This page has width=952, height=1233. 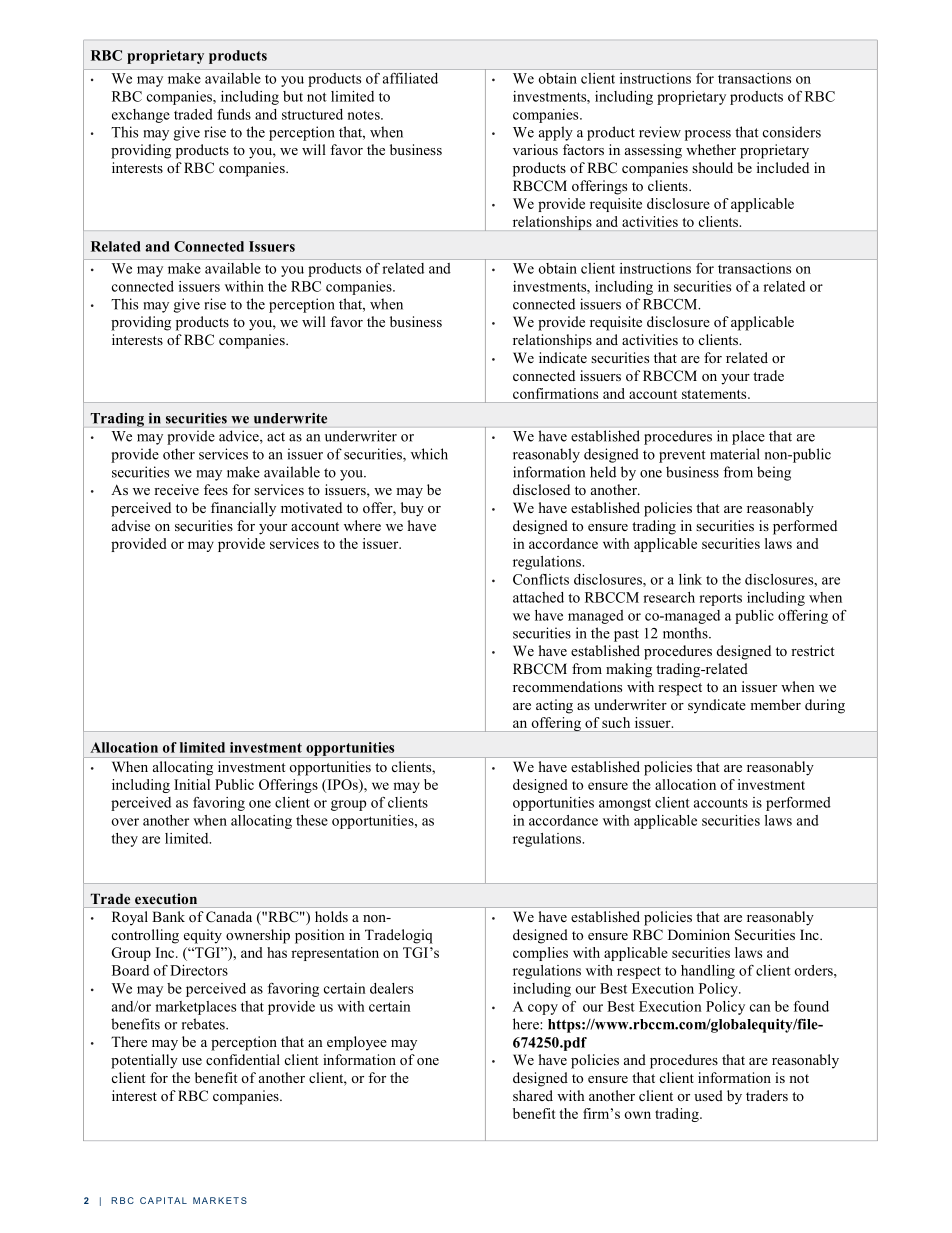 What do you see at coordinates (243, 1059) in the page?
I see `confidential` at bounding box center [243, 1059].
